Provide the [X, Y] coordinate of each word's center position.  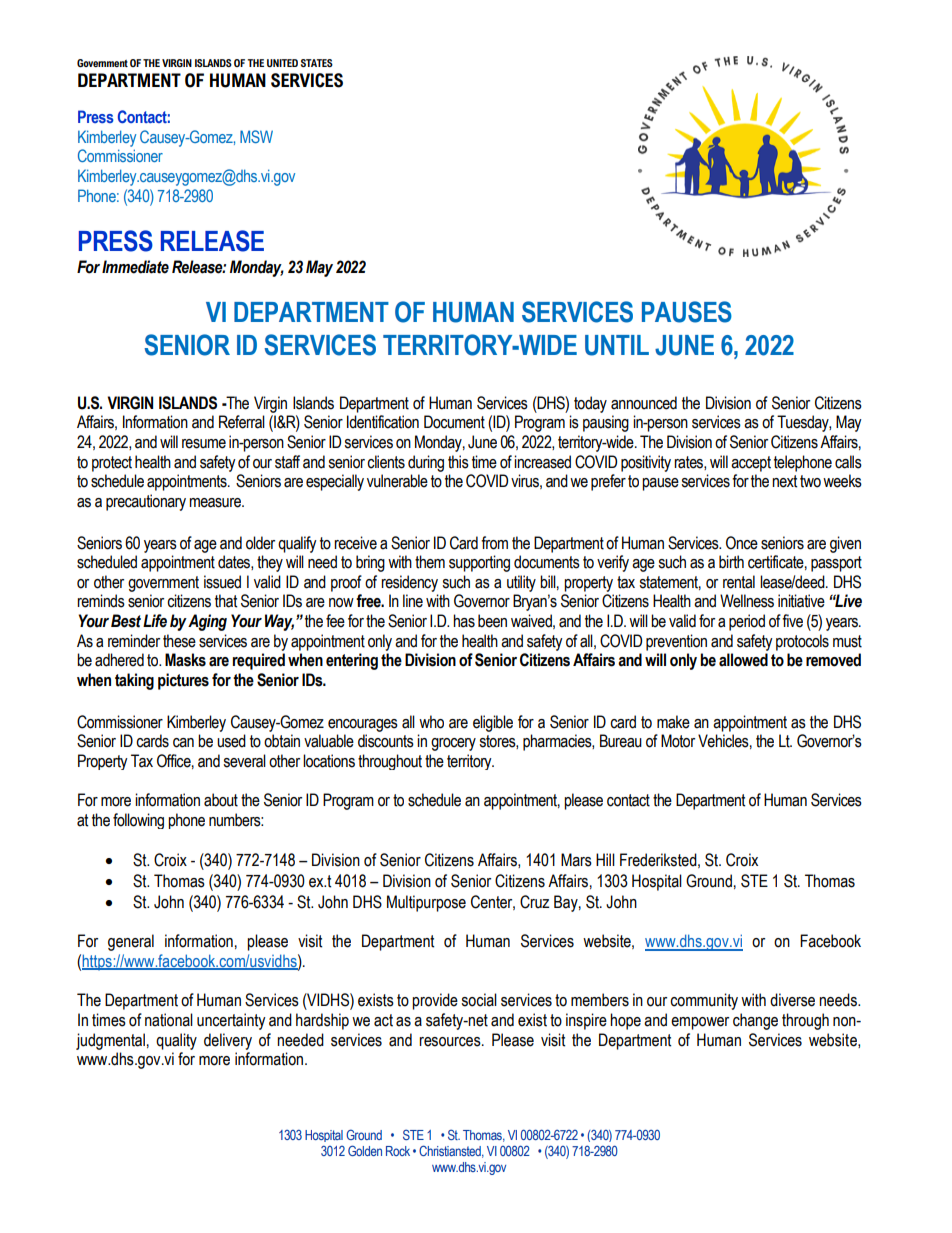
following [138, 821]
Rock [398, 1151]
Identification [383, 422]
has [464, 621]
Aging [207, 622]
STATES [317, 63]
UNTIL [617, 345]
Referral [242, 422]
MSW [256, 136]
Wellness [747, 601]
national [169, 1020]
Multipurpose [426, 903]
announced [644, 403]
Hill [605, 859]
